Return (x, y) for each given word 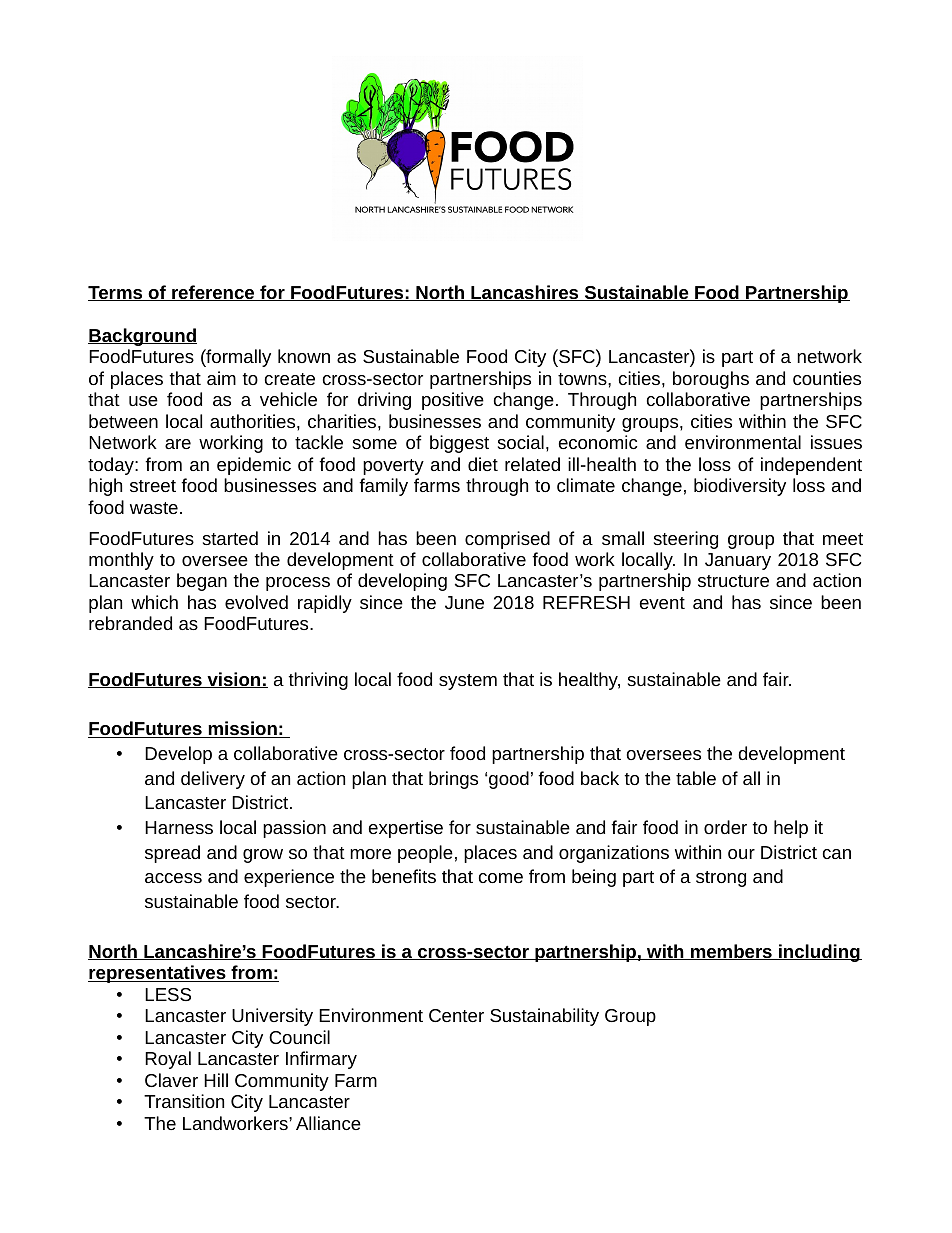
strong (721, 879)
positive (453, 401)
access (173, 878)
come (501, 878)
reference (213, 293)
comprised (507, 540)
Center (456, 1015)
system (468, 682)
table (696, 778)
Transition (184, 1101)
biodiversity (740, 487)
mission (242, 729)
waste (154, 508)
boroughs (711, 380)
